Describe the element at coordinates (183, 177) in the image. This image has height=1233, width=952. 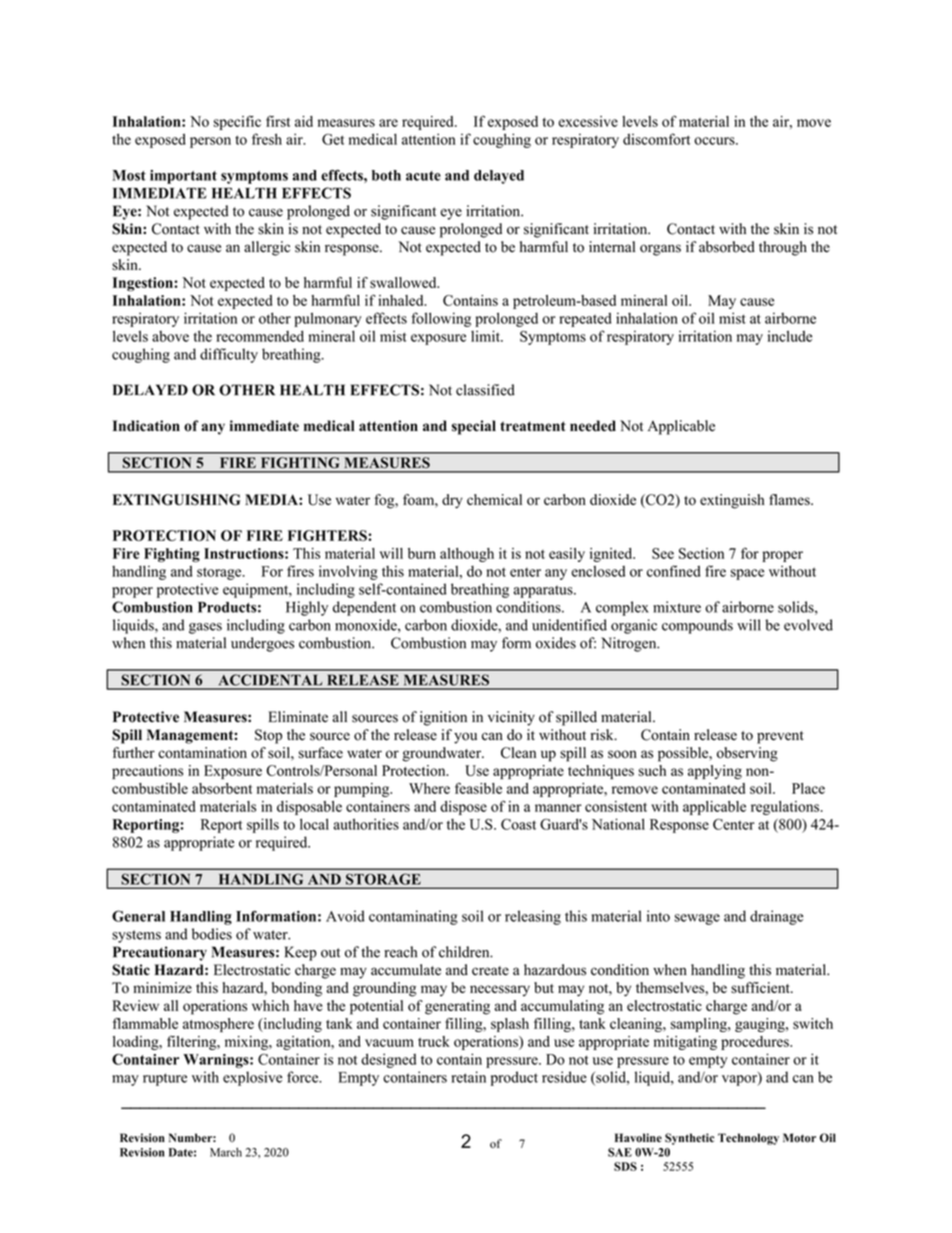
I see `important` at that location.
